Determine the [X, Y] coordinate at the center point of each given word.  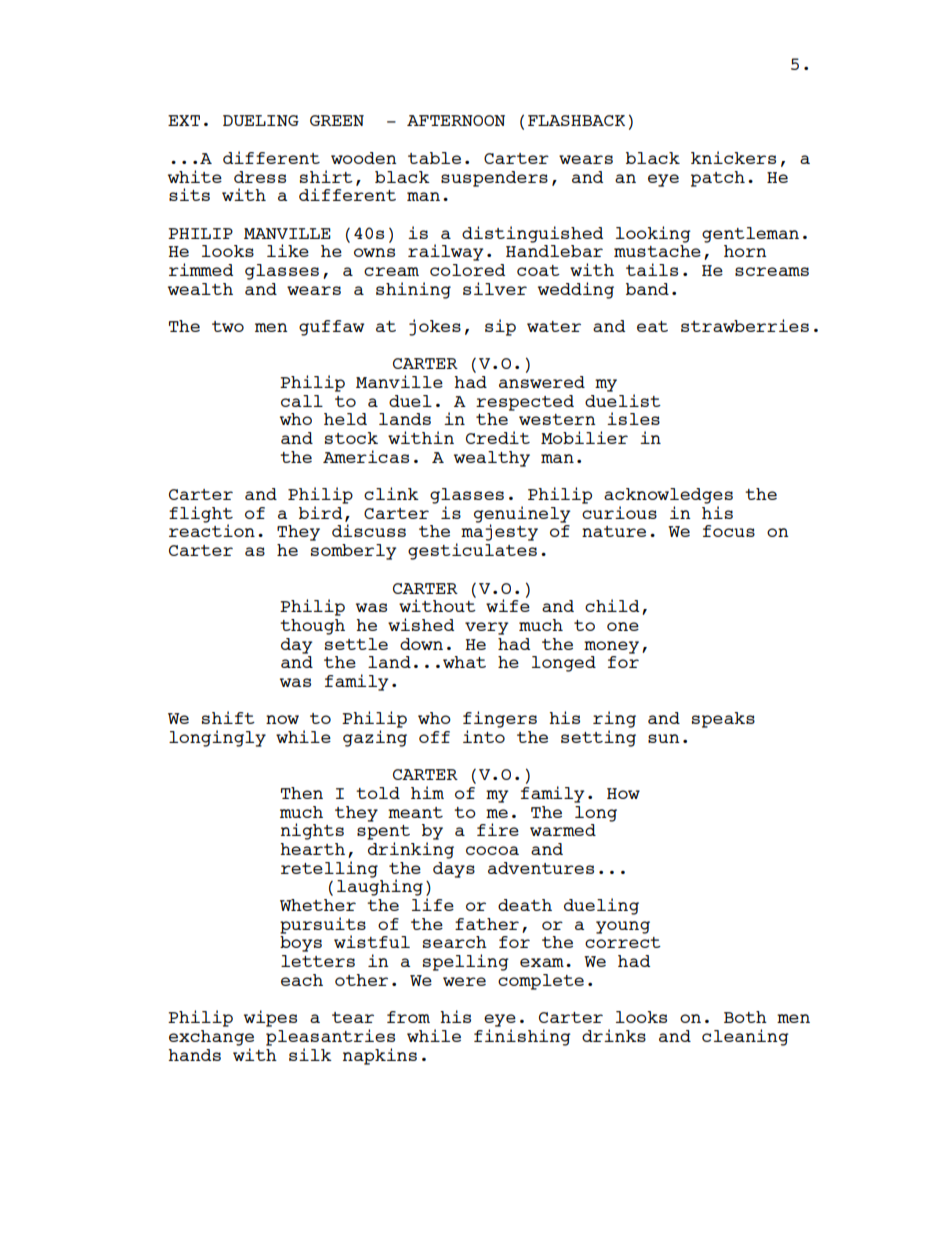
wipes [270, 1018]
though [312, 627]
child [612, 605]
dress [260, 177]
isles [633, 418]
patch [718, 179]
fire [498, 829]
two [228, 326]
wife [508, 604]
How [623, 793]
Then [302, 793]
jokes [435, 327]
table [434, 158]
